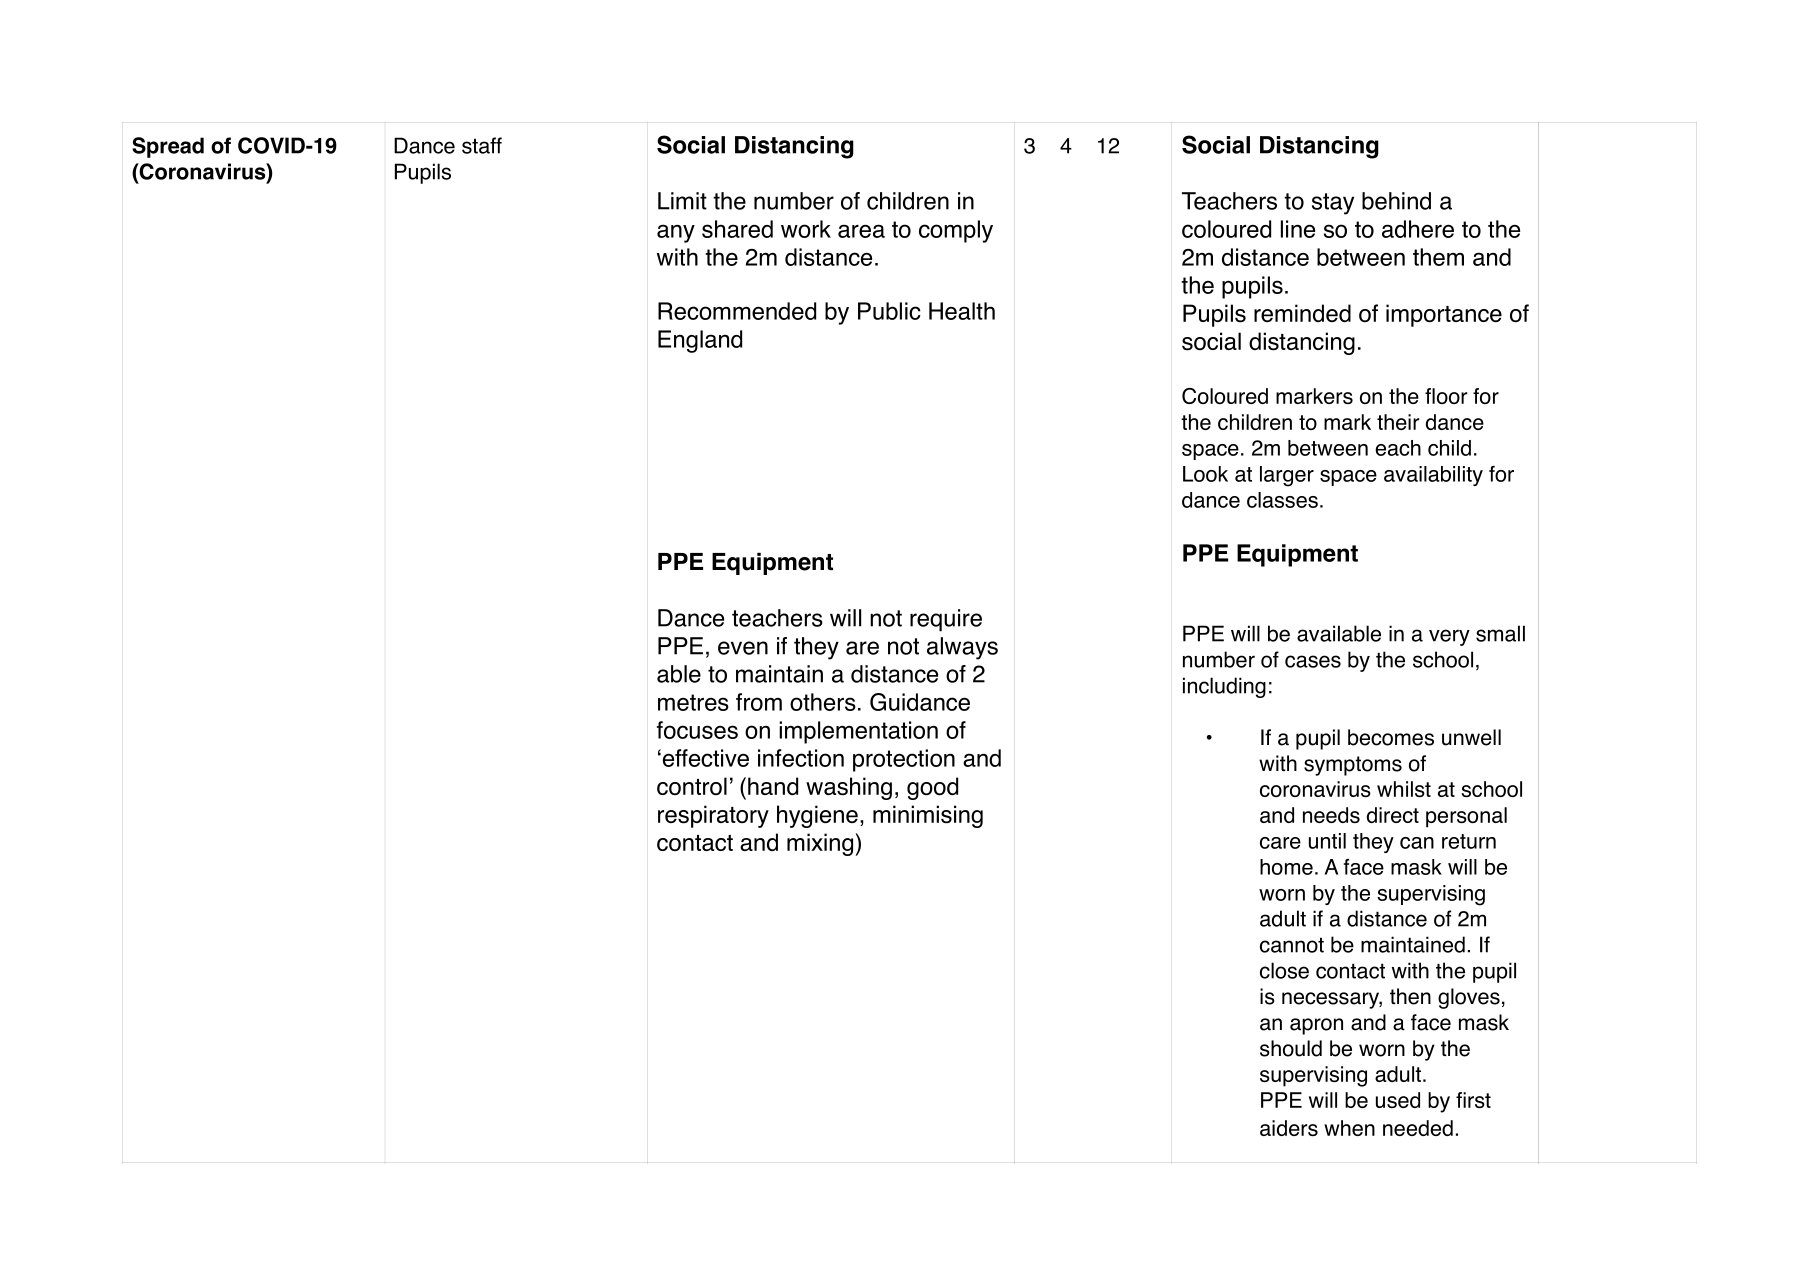 This screenshot has height=1285, width=1819. Describe the element at coordinates (820, 844) in the screenshot. I see `mixing` at that location.
